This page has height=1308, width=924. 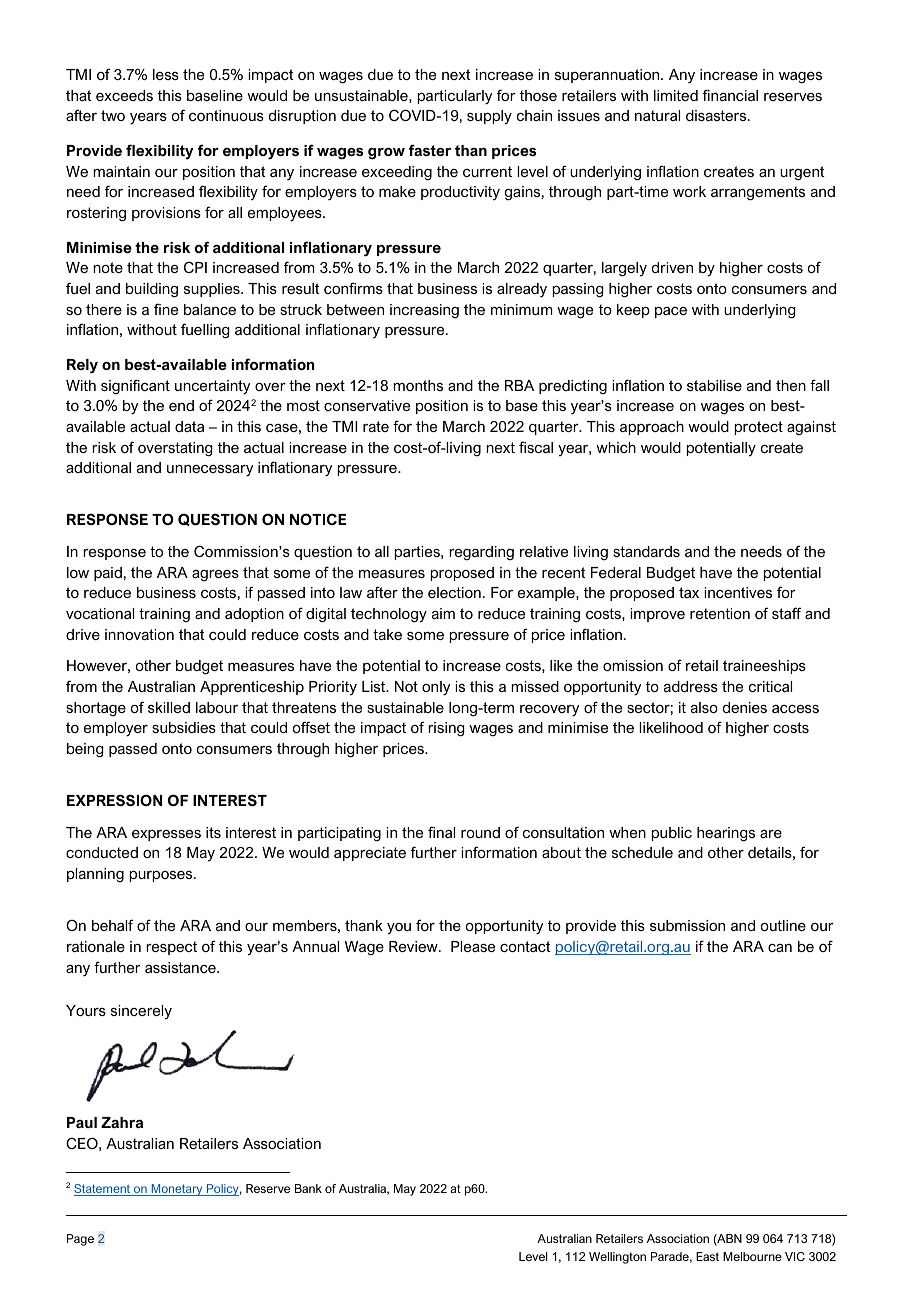 What do you see at coordinates (177, 1190) in the page?
I see `Monetary` at bounding box center [177, 1190].
